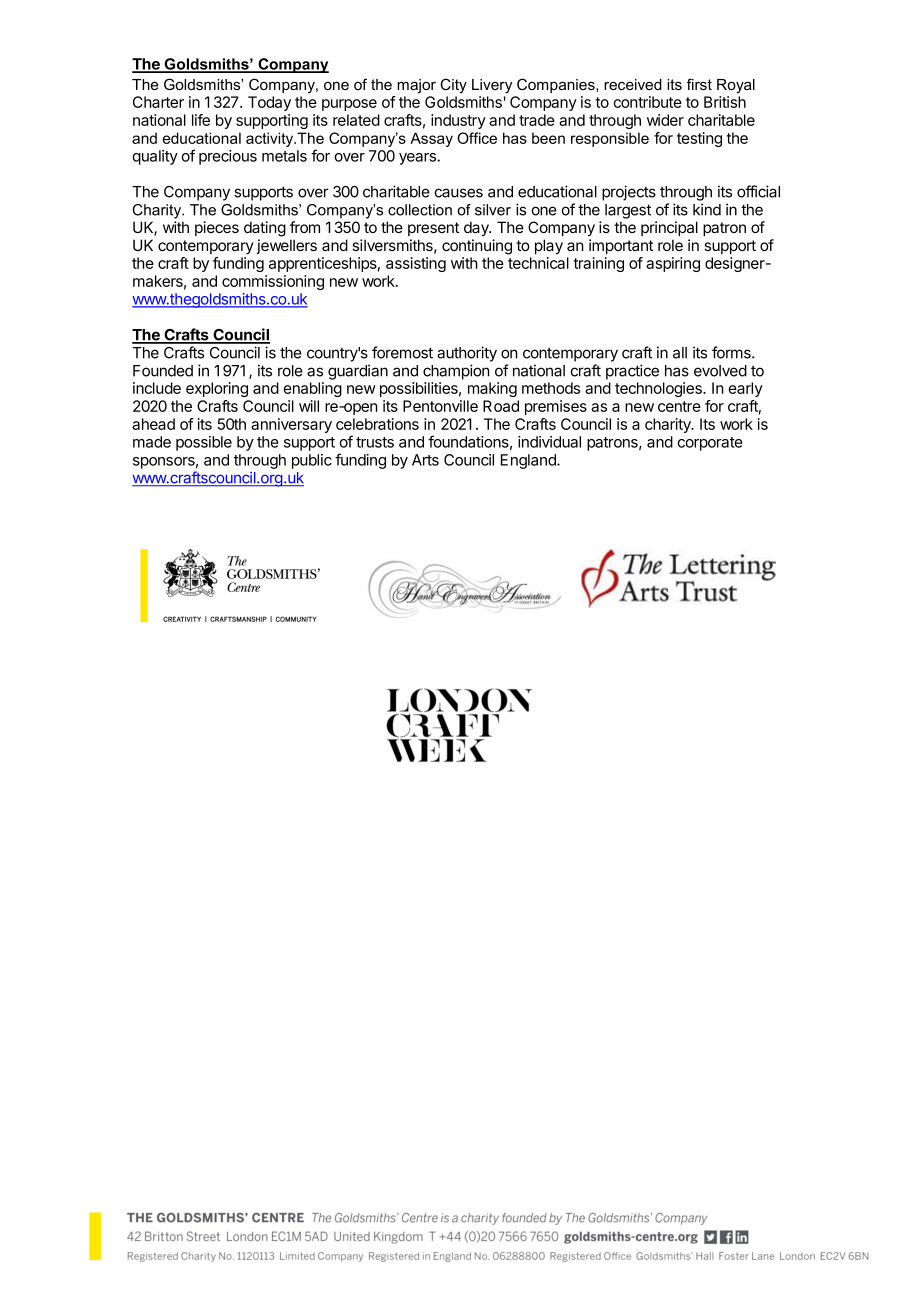 The width and height of the page is (924, 1307). Describe the element at coordinates (699, 84) in the page. I see `first` at that location.
